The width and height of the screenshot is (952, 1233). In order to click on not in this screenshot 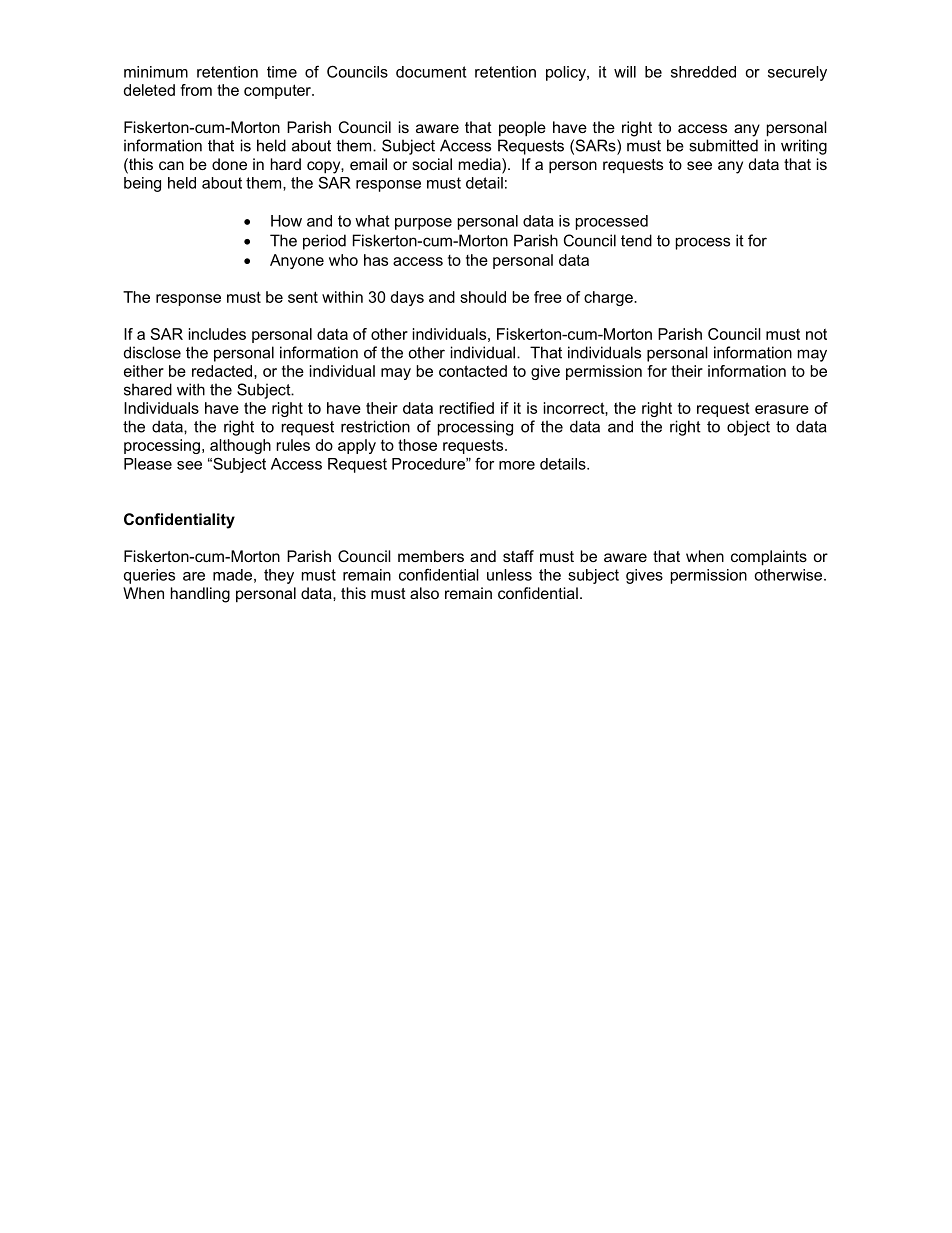, I will do `click(816, 334)`.
